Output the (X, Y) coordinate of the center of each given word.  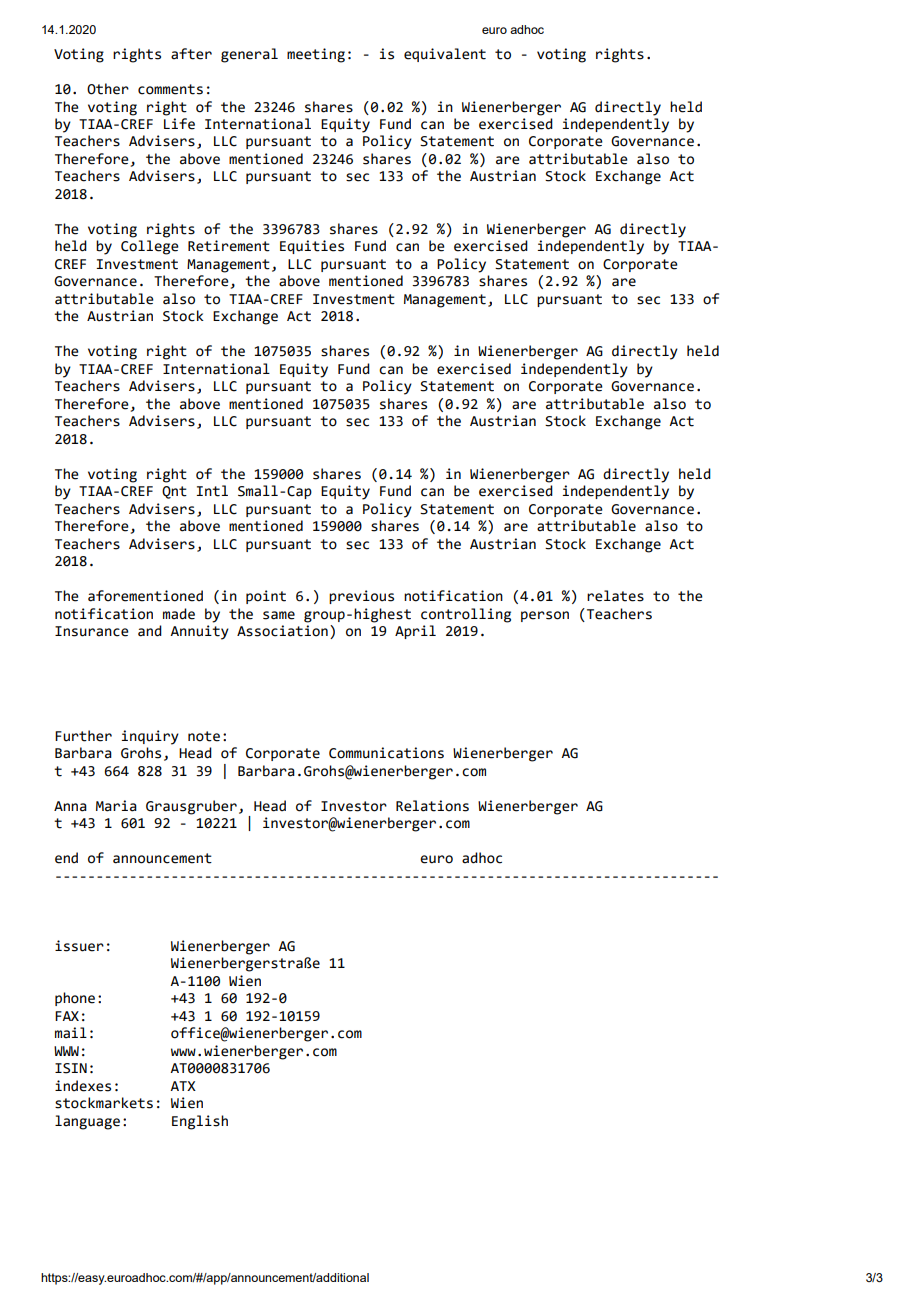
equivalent (445, 55)
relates (615, 596)
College (150, 247)
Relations (432, 806)
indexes (83, 1086)
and (150, 631)
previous (361, 597)
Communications (386, 753)
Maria (116, 806)
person (545, 616)
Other (108, 89)
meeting (316, 55)
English (200, 1122)
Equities (312, 247)
